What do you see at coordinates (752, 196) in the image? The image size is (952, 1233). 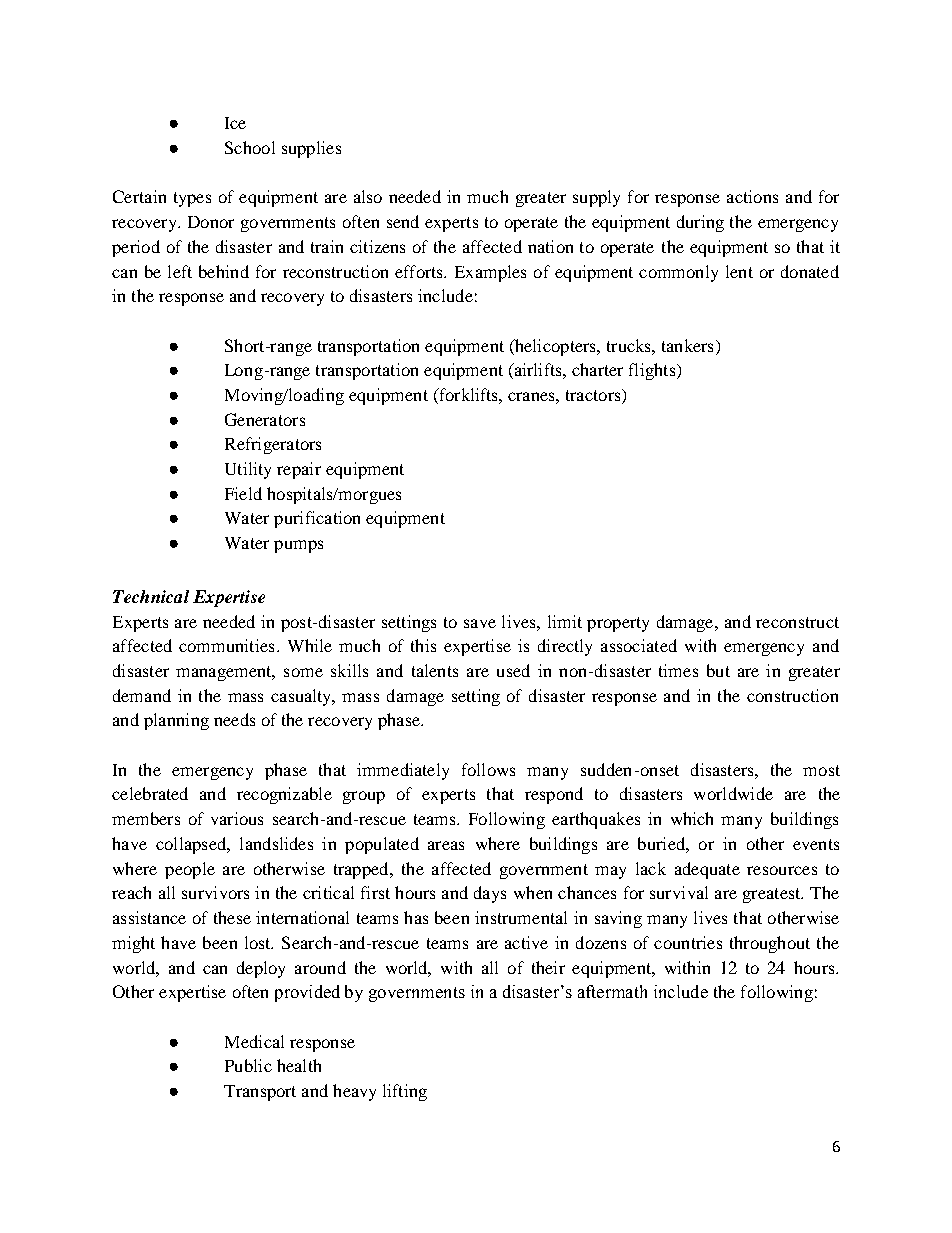 I see `actions` at bounding box center [752, 196].
